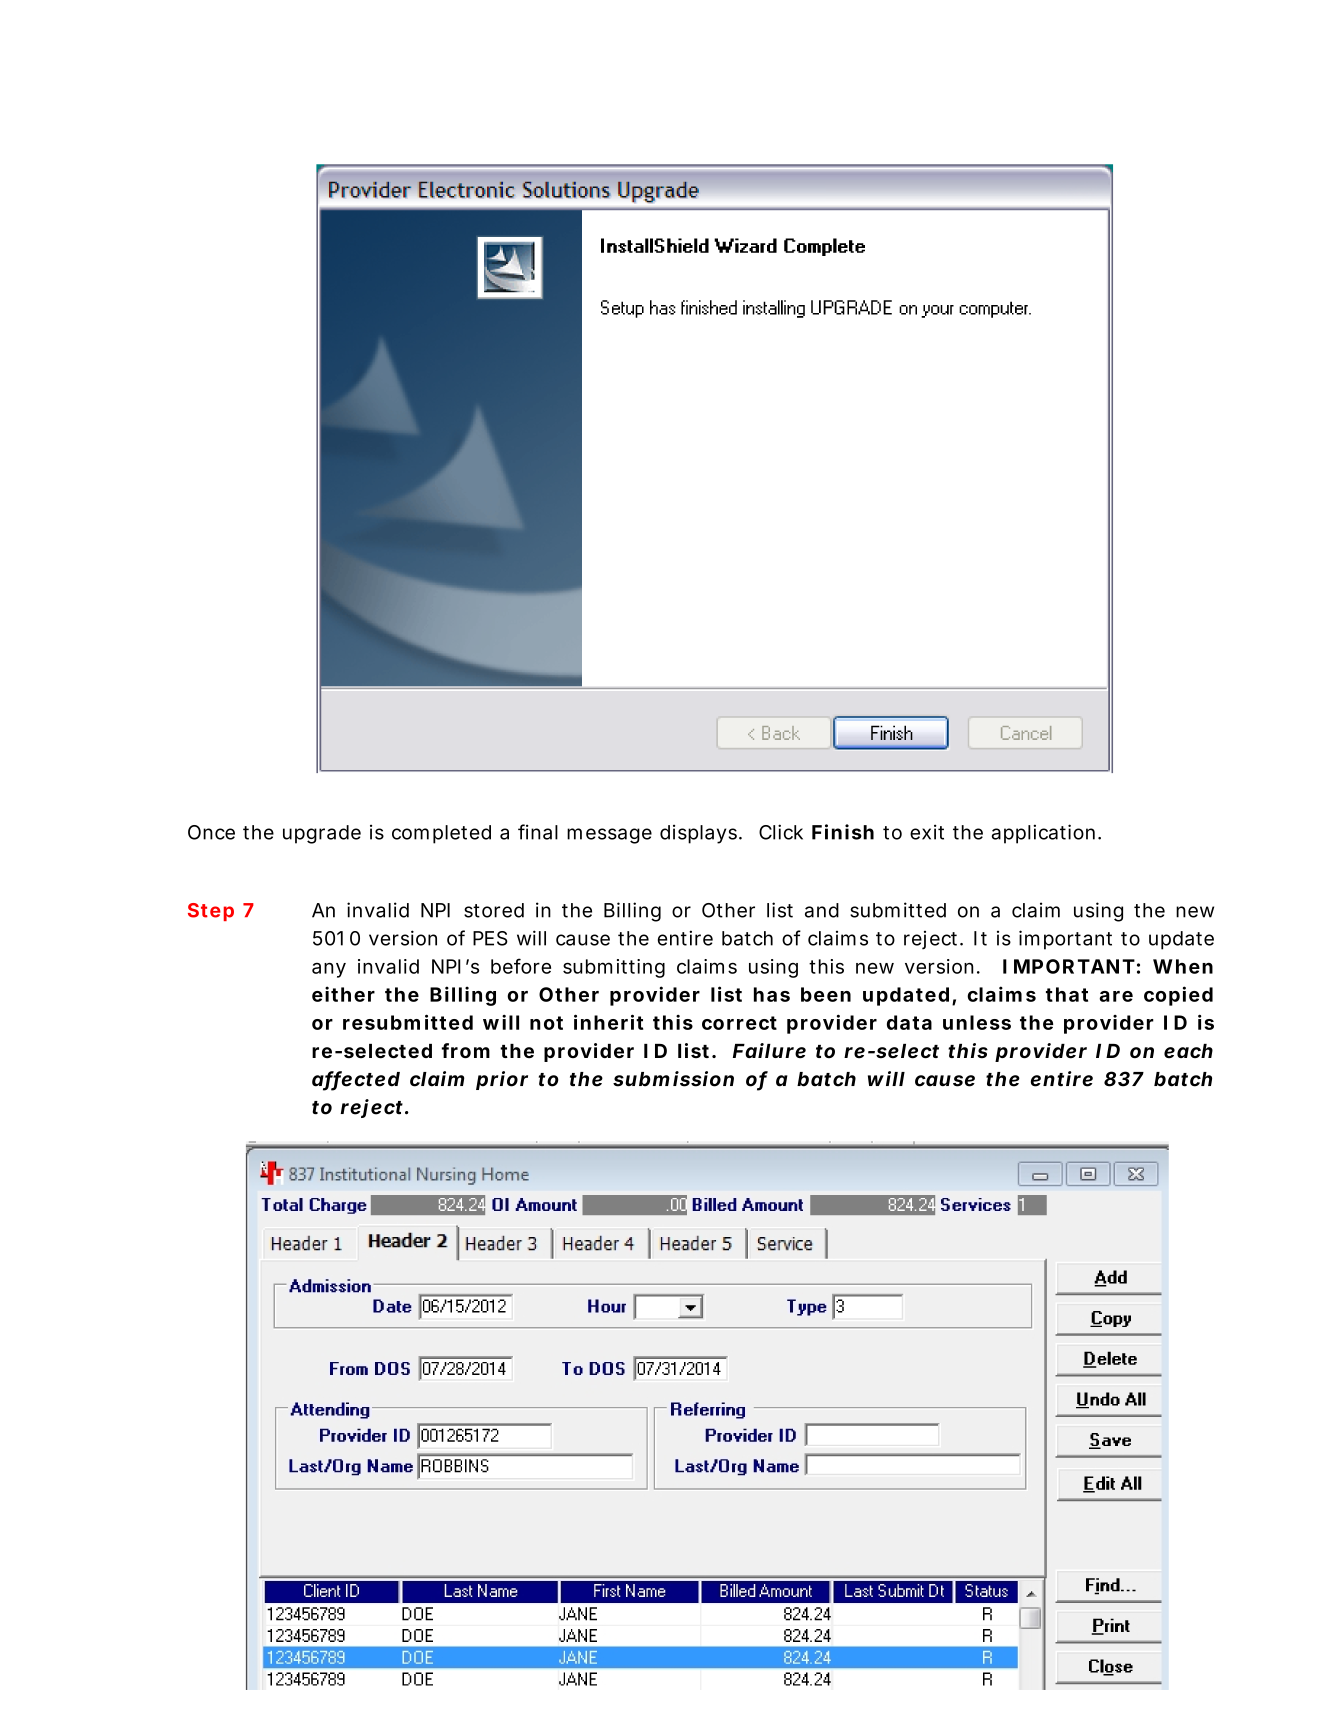  What do you see at coordinates (701, 834) in the document?
I see `displays` at bounding box center [701, 834].
